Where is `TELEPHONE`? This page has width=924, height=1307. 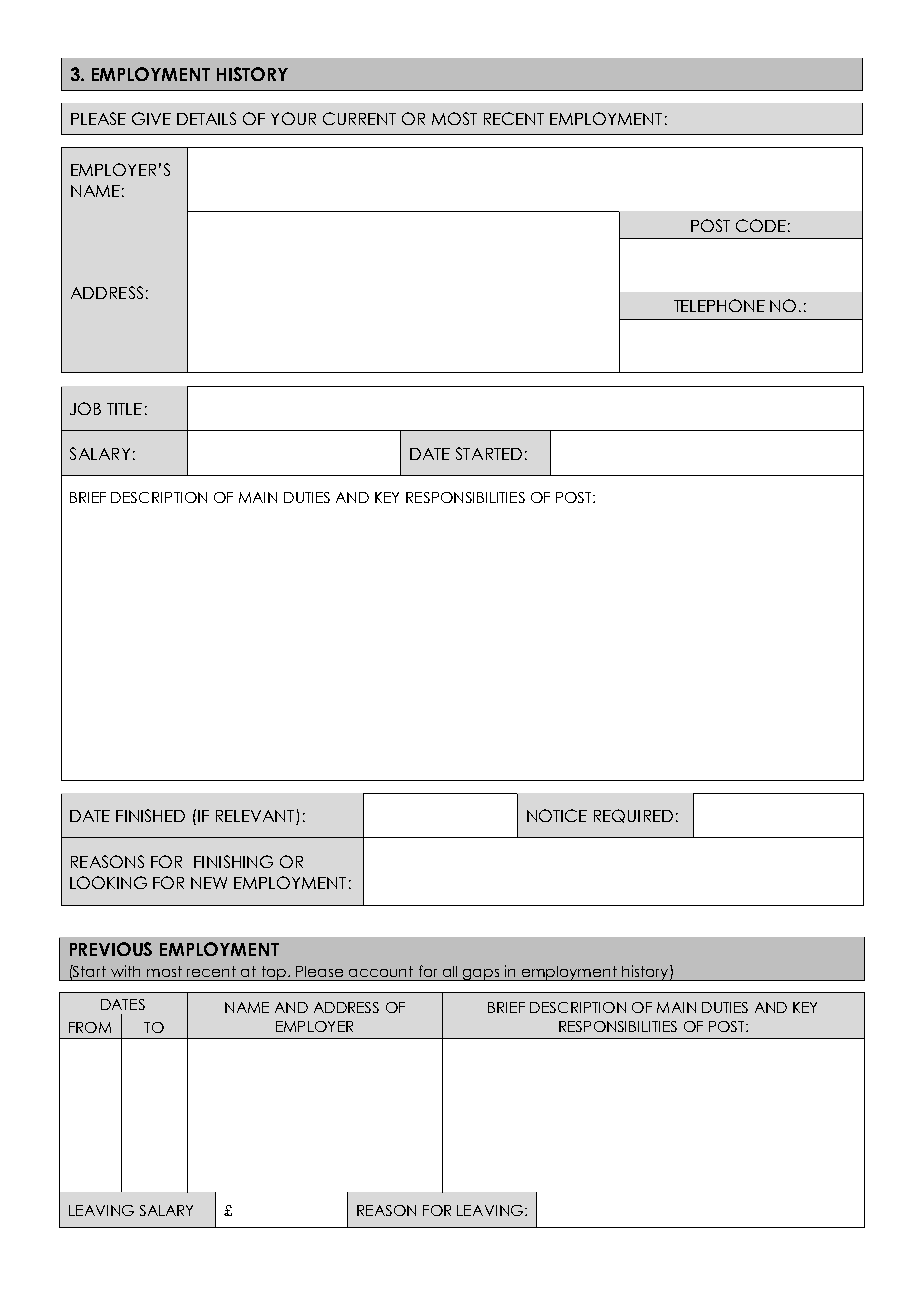 TELEPHONE is located at coordinates (719, 305).
